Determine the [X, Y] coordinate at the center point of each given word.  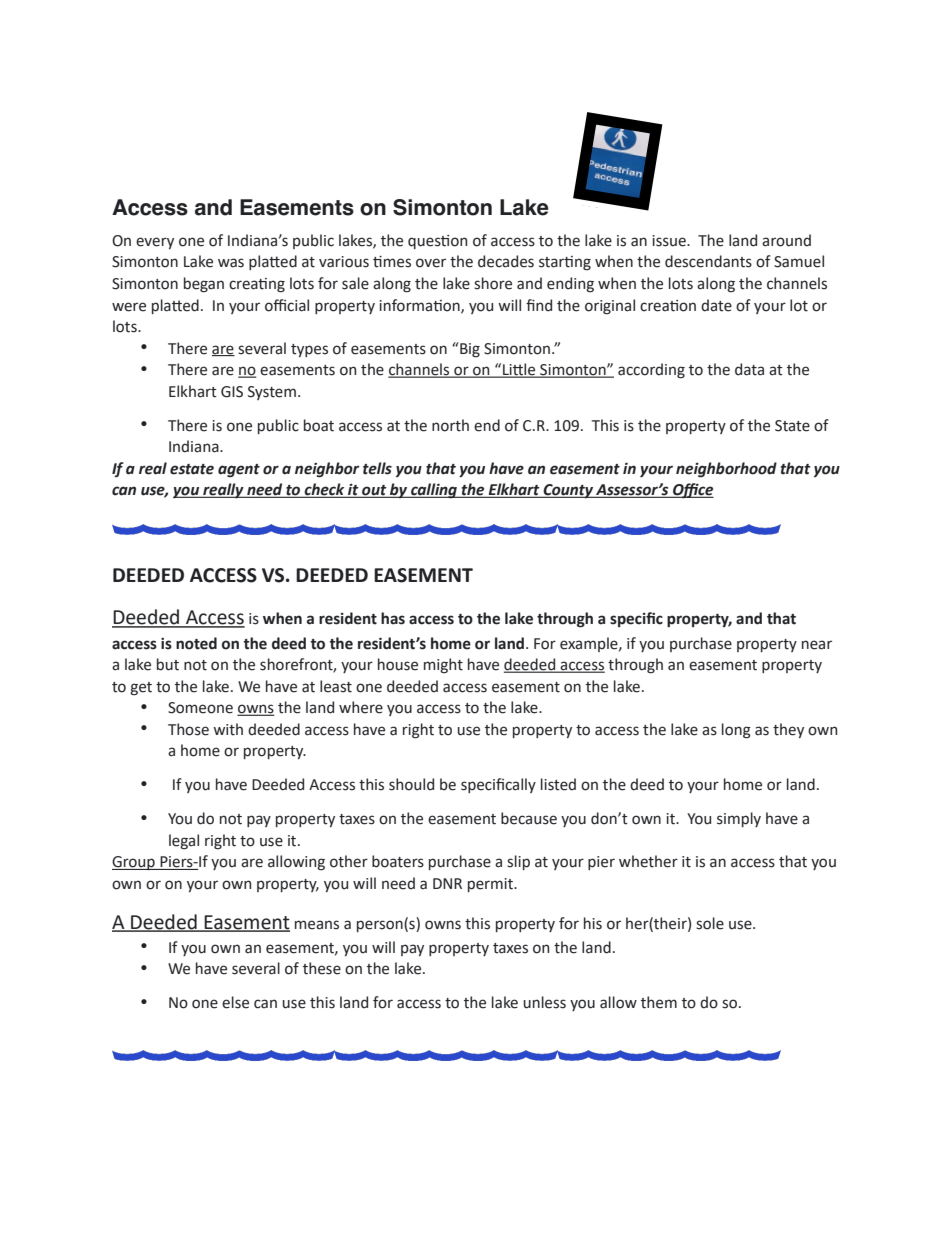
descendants [708, 261]
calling [434, 491]
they [788, 730]
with [228, 729]
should [411, 784]
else [235, 1002]
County [568, 491]
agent [239, 471]
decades [506, 261]
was [231, 263]
